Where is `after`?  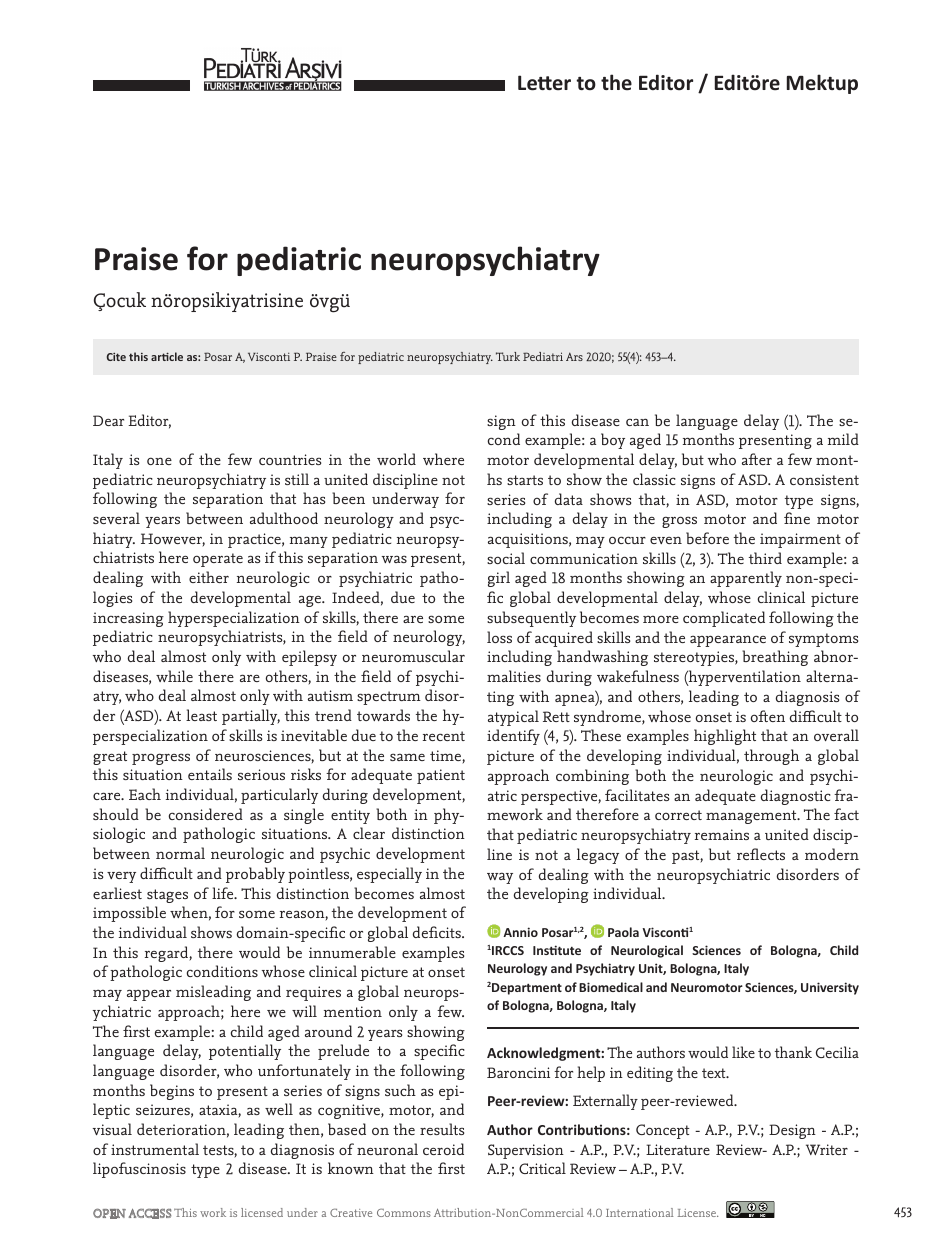
after is located at coordinates (757, 459).
